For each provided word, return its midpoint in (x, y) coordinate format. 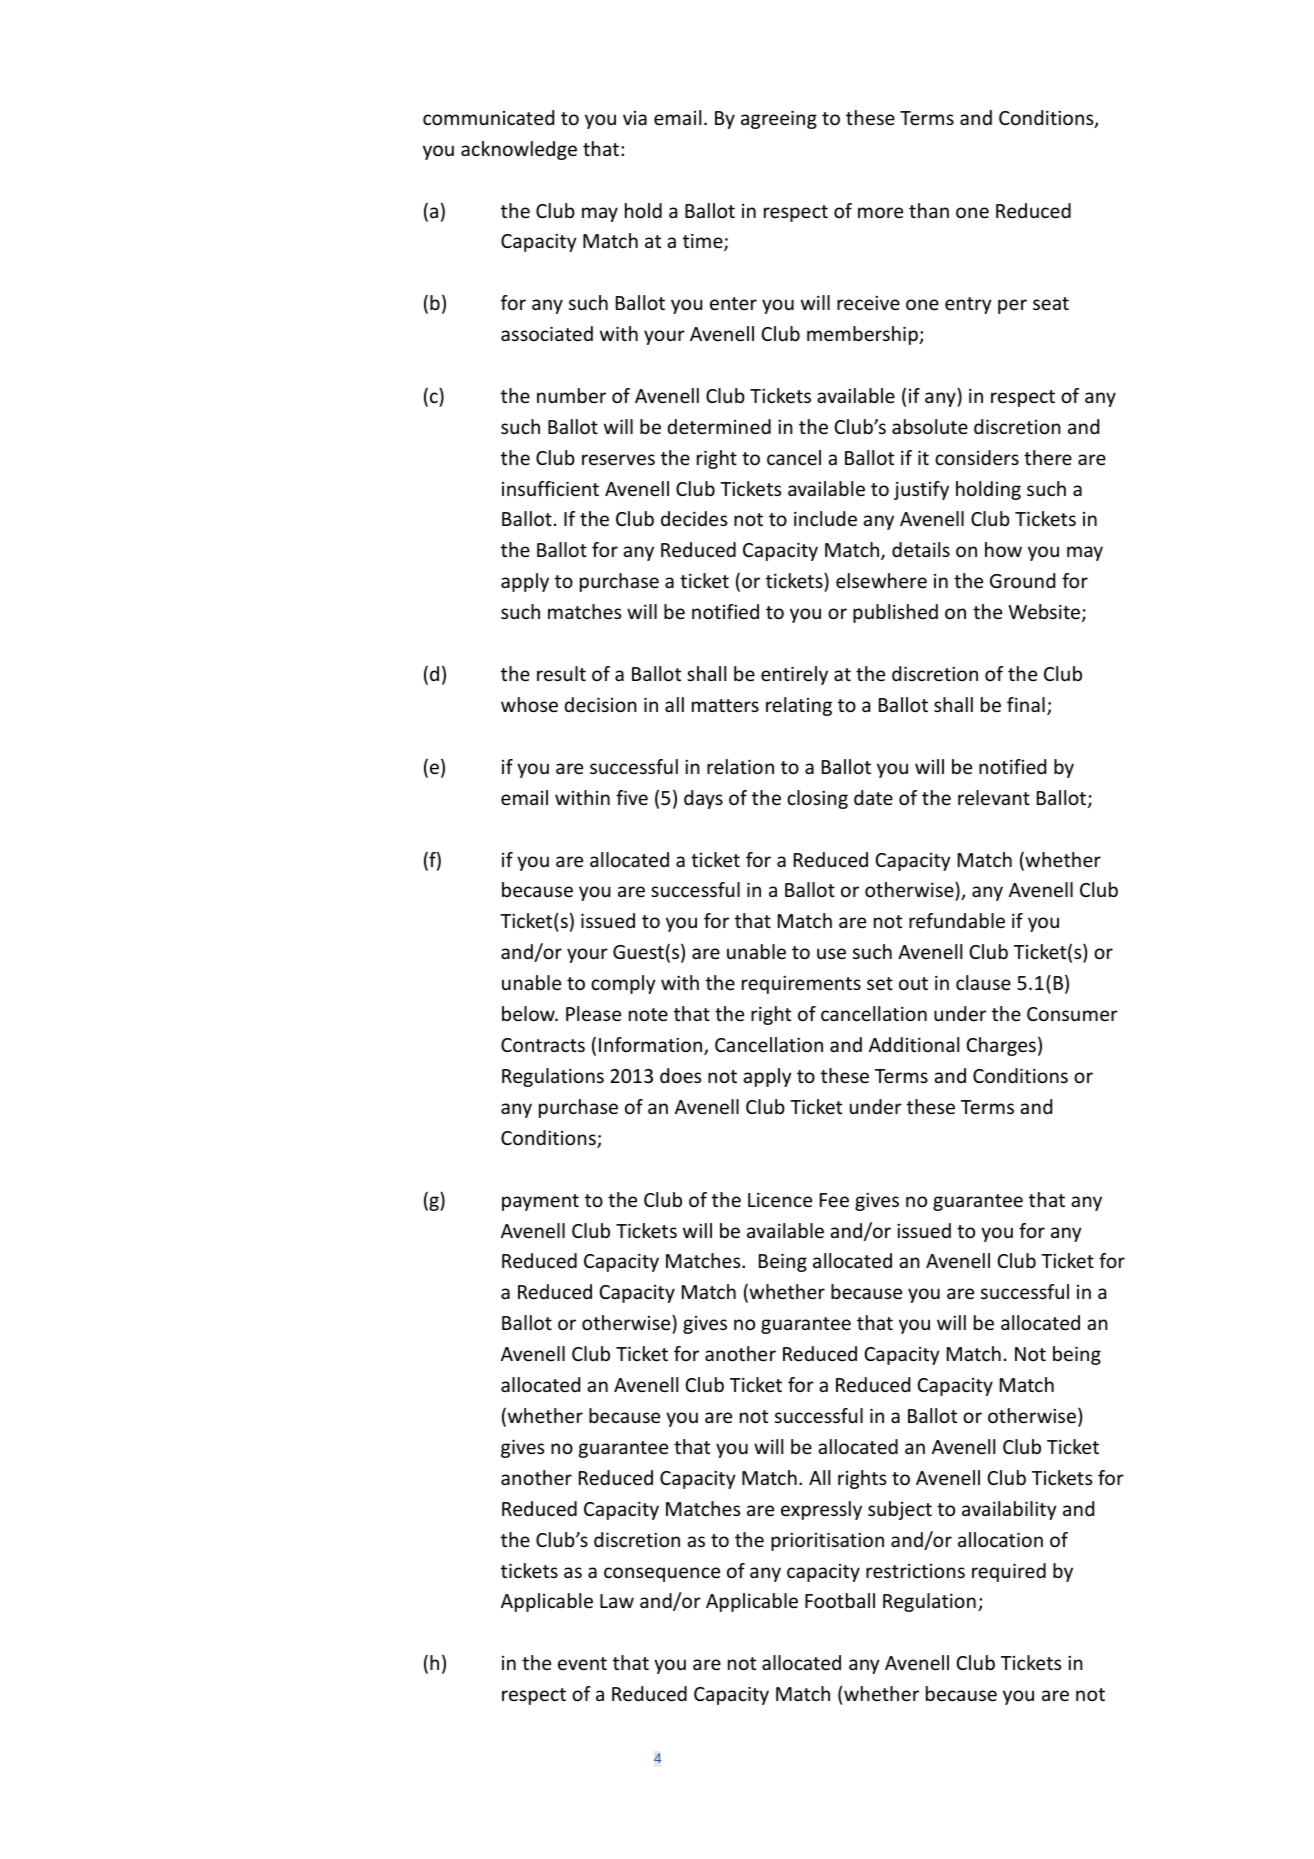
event (582, 1663)
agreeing (779, 119)
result (561, 673)
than (929, 210)
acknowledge (519, 150)
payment (540, 1202)
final (1026, 704)
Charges (1001, 1046)
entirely (794, 675)
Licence (780, 1199)
